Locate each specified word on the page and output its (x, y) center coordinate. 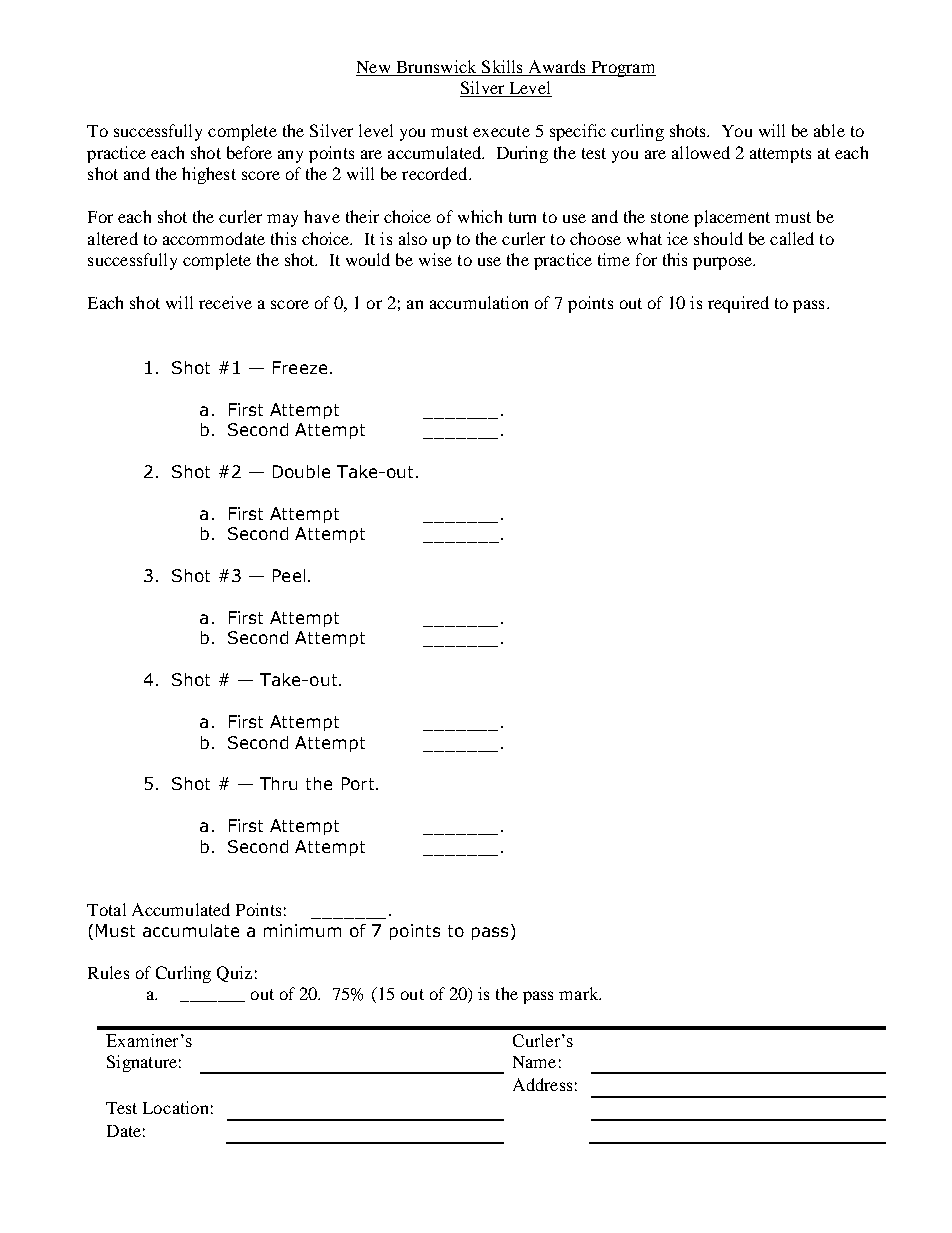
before (249, 152)
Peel (289, 575)
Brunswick (436, 68)
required (738, 304)
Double (301, 471)
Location (175, 1107)
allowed (701, 152)
